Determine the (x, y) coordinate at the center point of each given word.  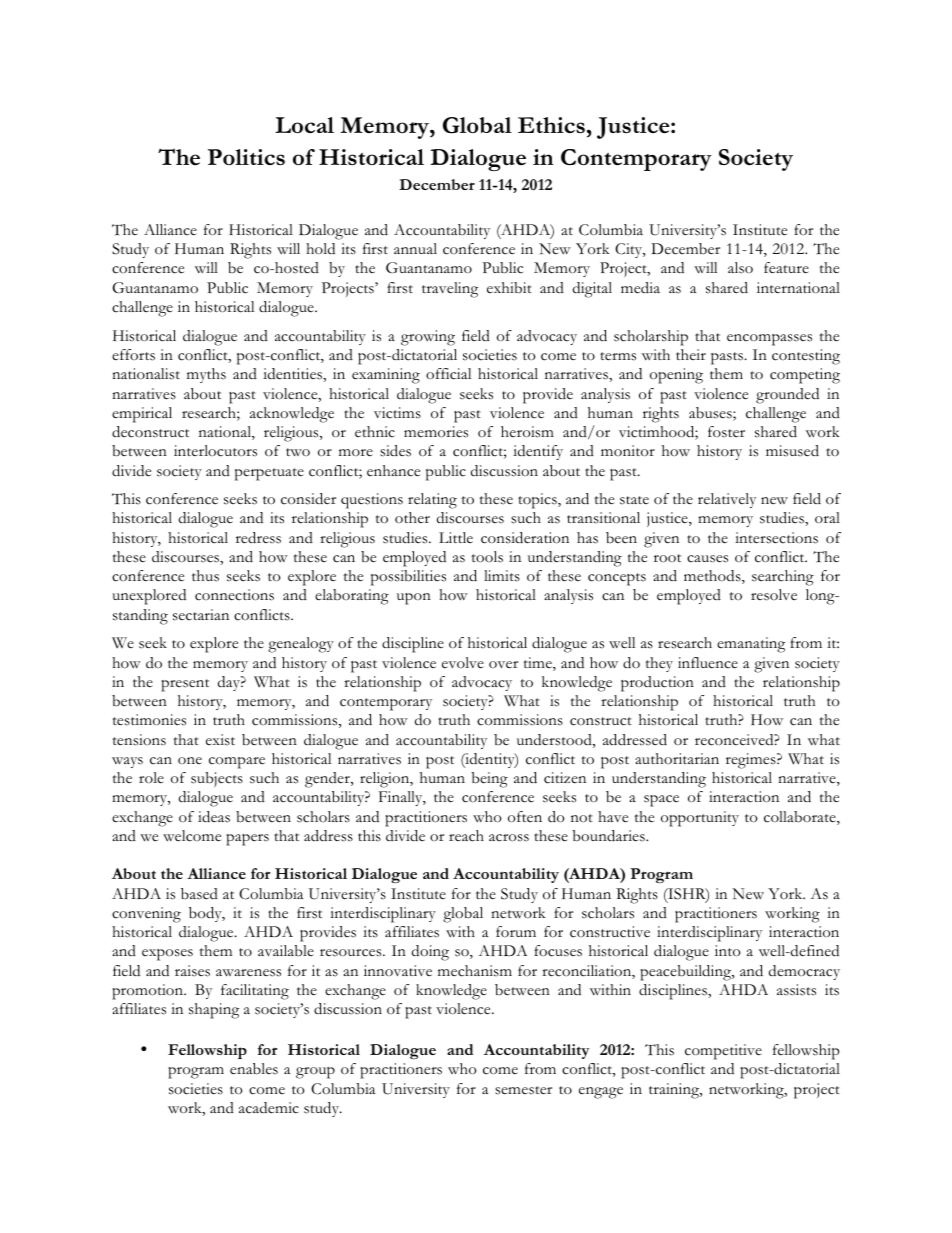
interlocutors (215, 451)
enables (254, 1069)
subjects (217, 779)
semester (523, 1090)
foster (726, 432)
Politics (246, 157)
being (490, 780)
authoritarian (677, 758)
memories (436, 432)
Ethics (551, 125)
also (740, 268)
